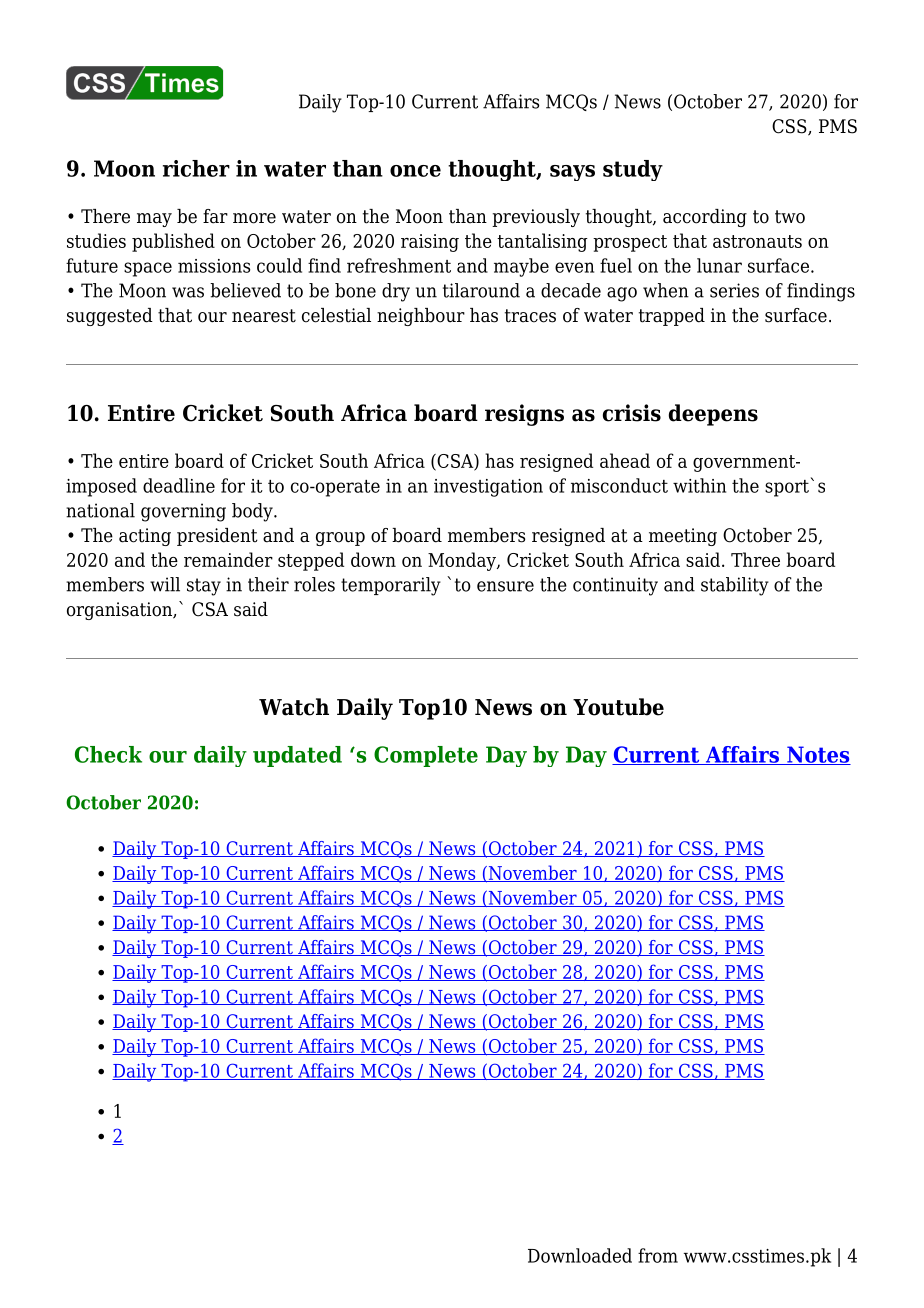 This page has height=1308, width=924. I want to click on according, so click(705, 218).
